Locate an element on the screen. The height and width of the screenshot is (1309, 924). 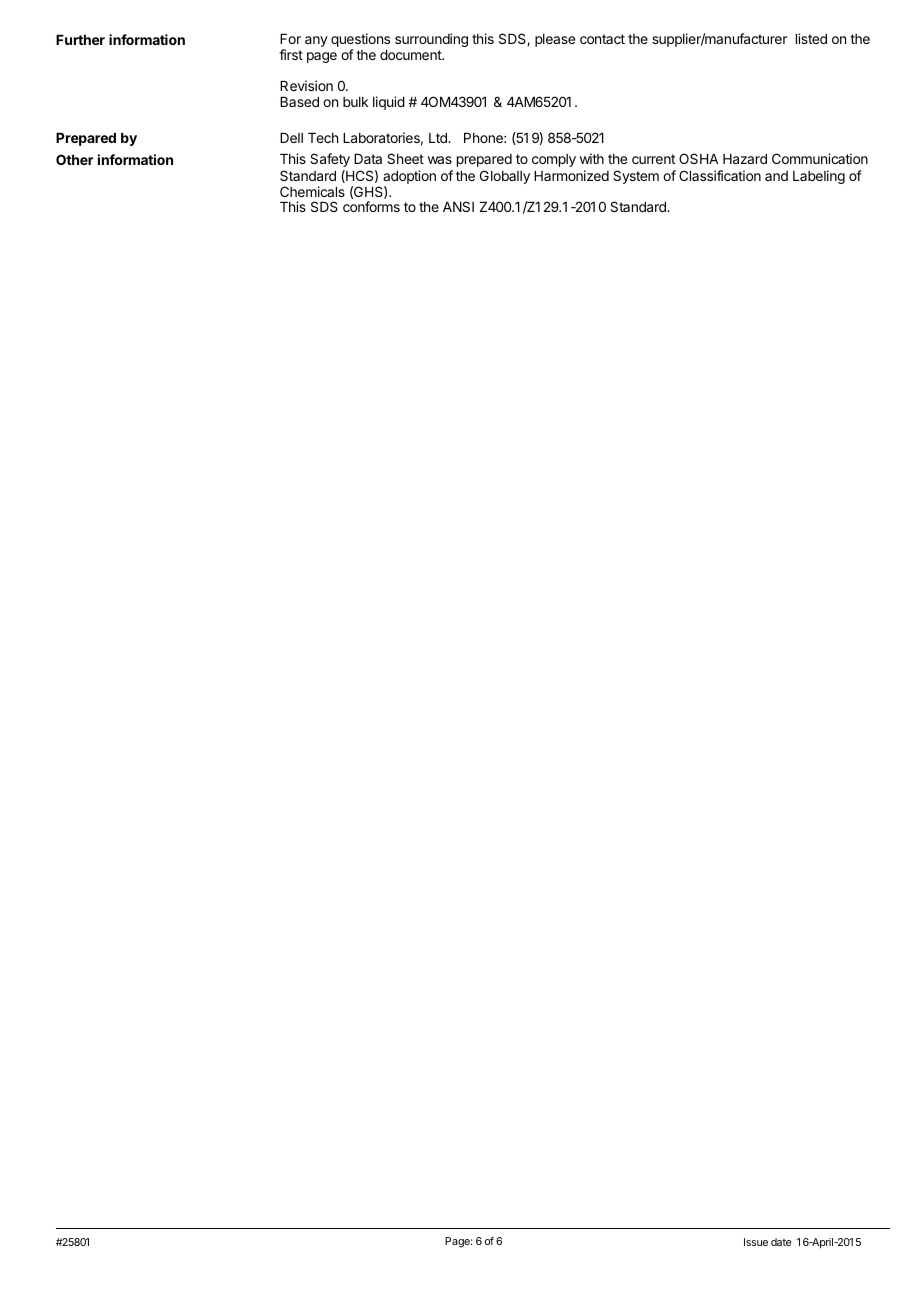
Chemicals is located at coordinates (312, 191).
